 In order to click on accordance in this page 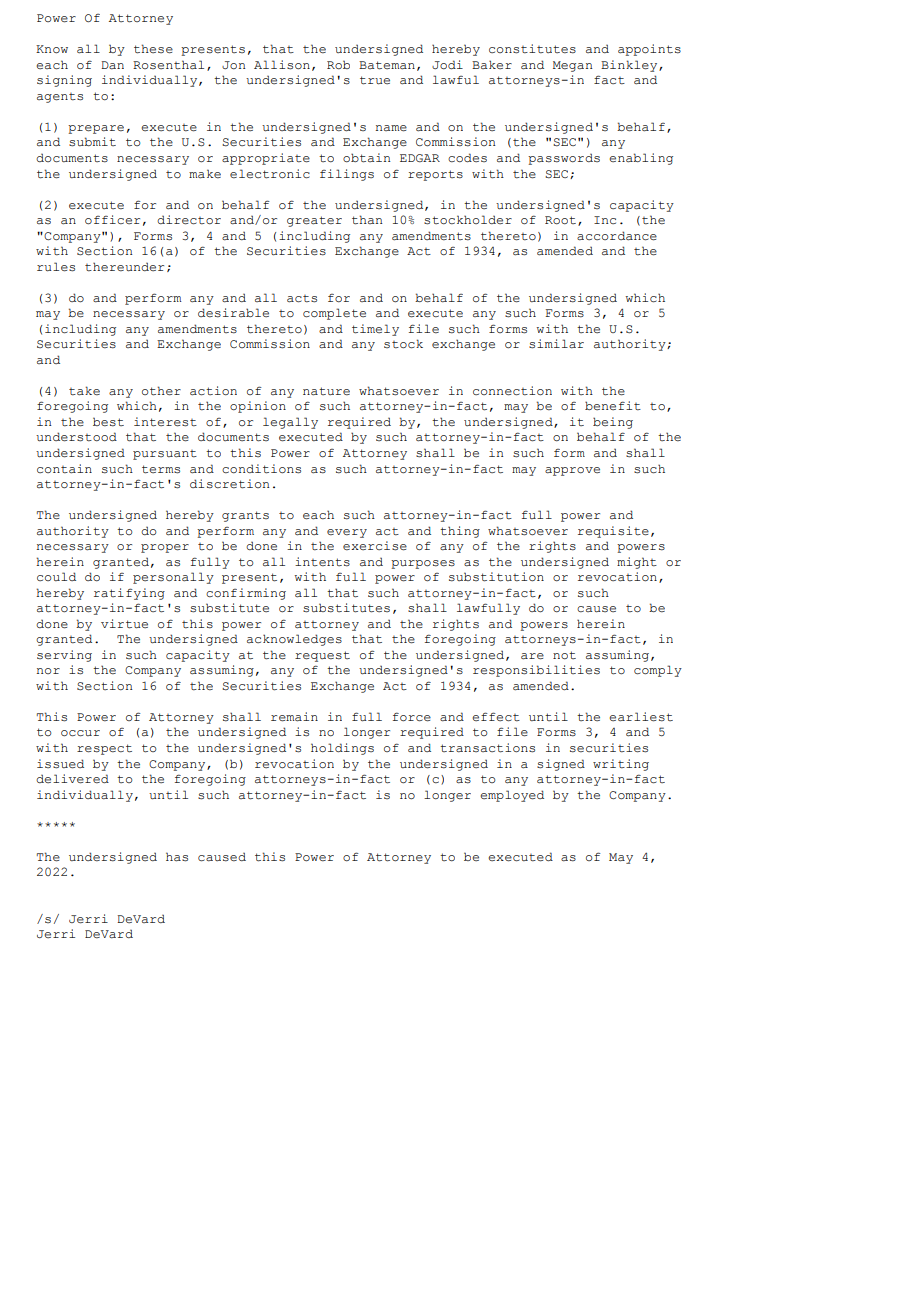, I will do `click(617, 236)`.
